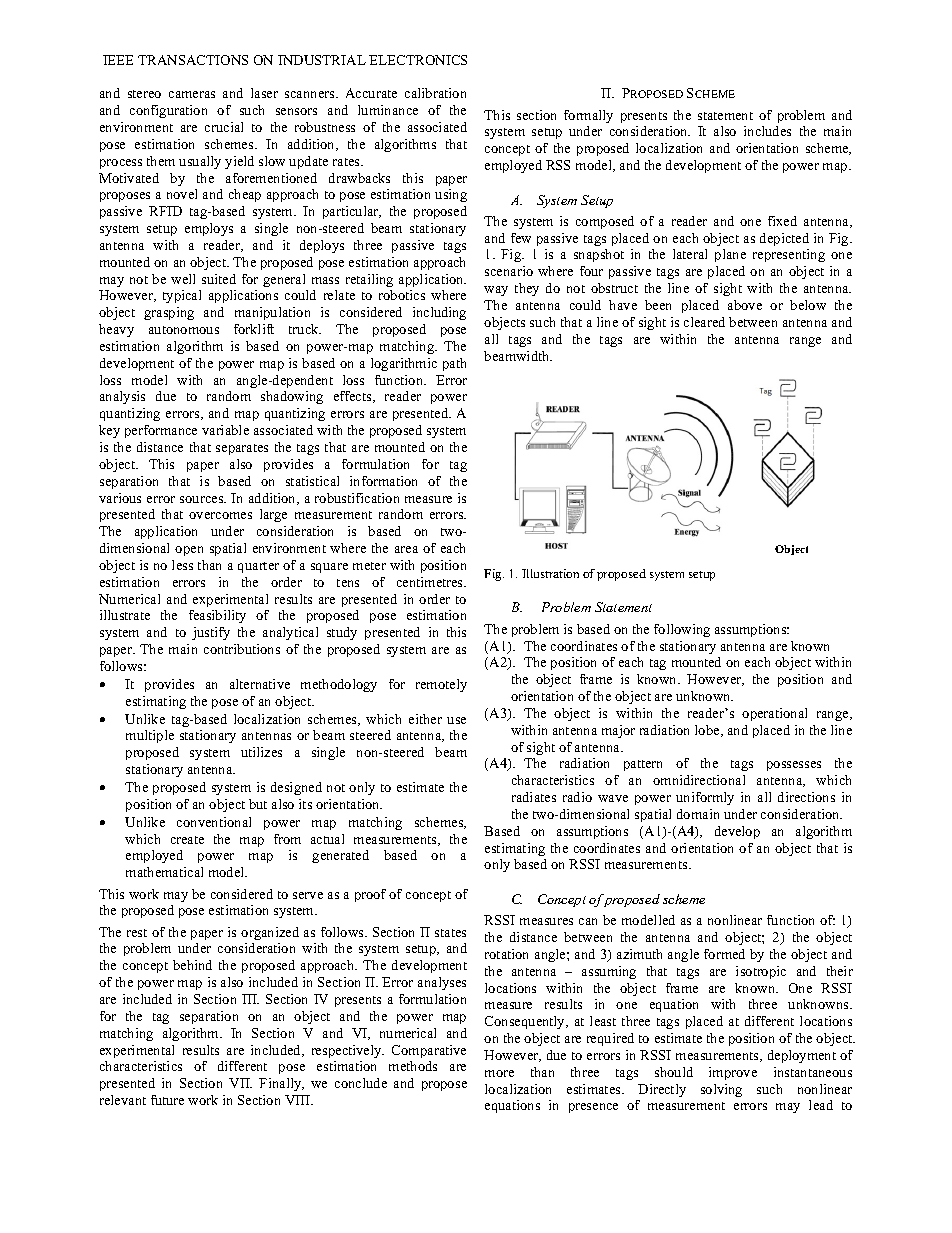  Describe the element at coordinates (184, 330) in the screenshot. I see `autonomous` at that location.
